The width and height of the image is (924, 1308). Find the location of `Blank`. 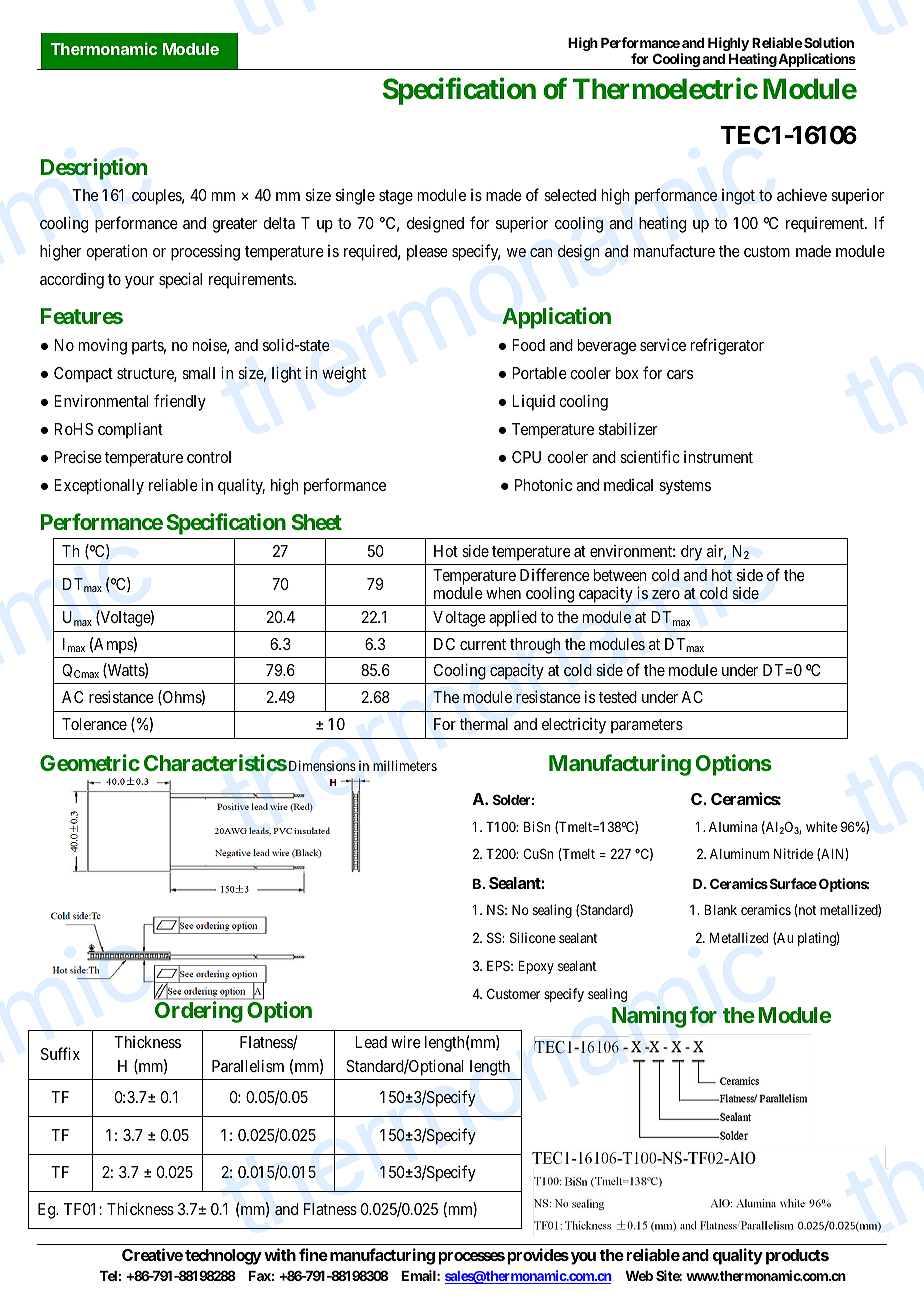

Blank is located at coordinates (721, 910).
